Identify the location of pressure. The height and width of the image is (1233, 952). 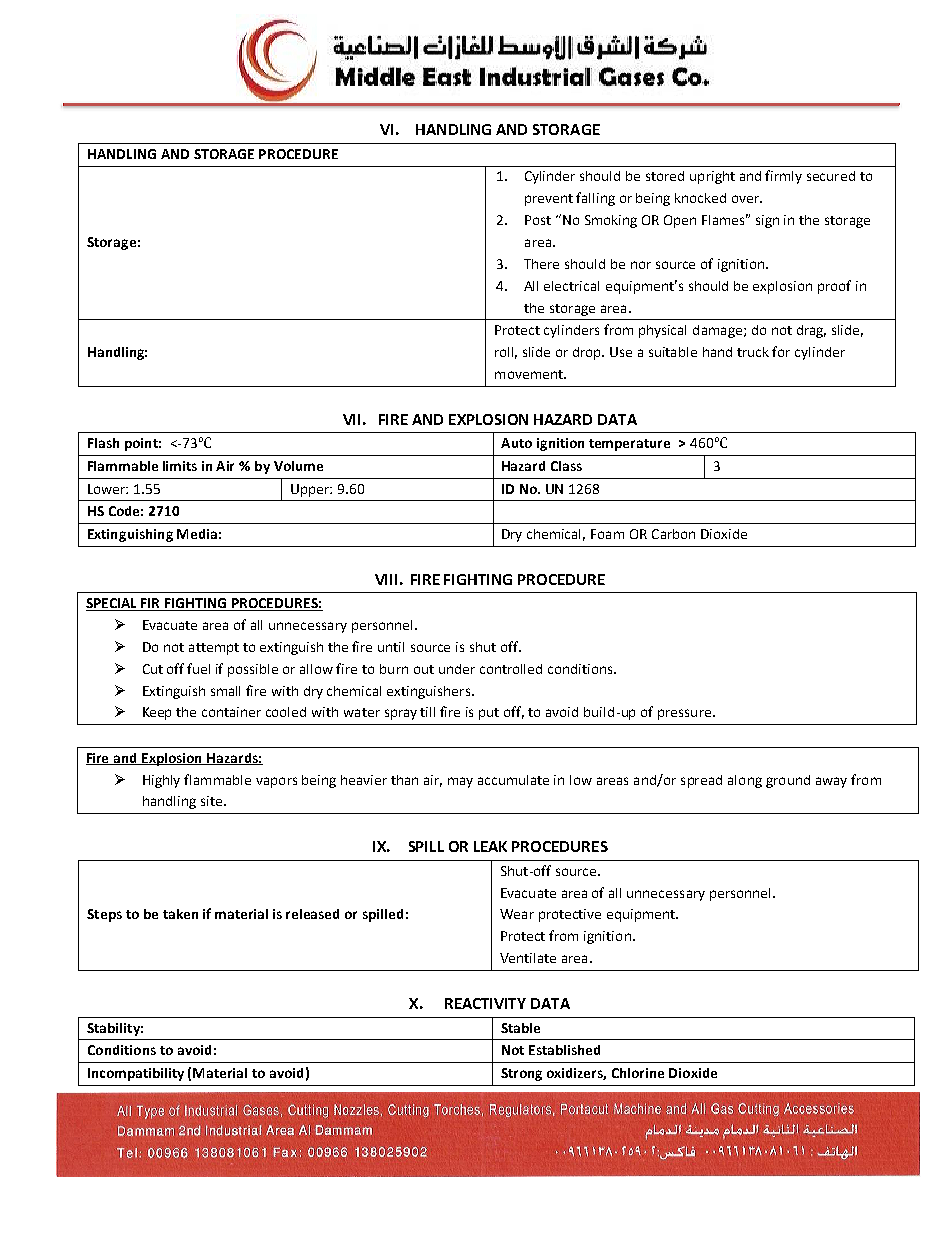
(684, 714).
